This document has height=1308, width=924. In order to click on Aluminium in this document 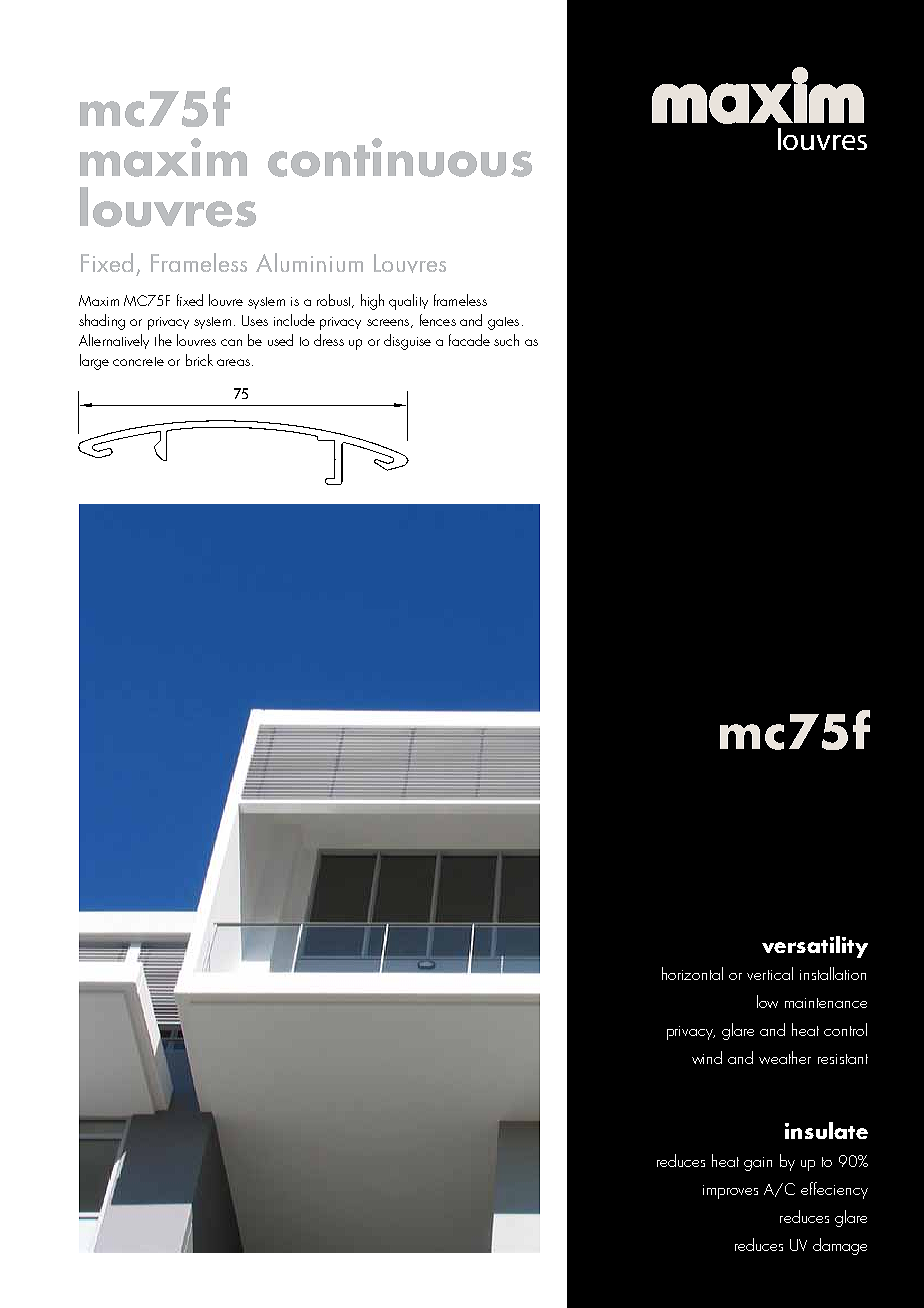, I will do `click(309, 262)`.
